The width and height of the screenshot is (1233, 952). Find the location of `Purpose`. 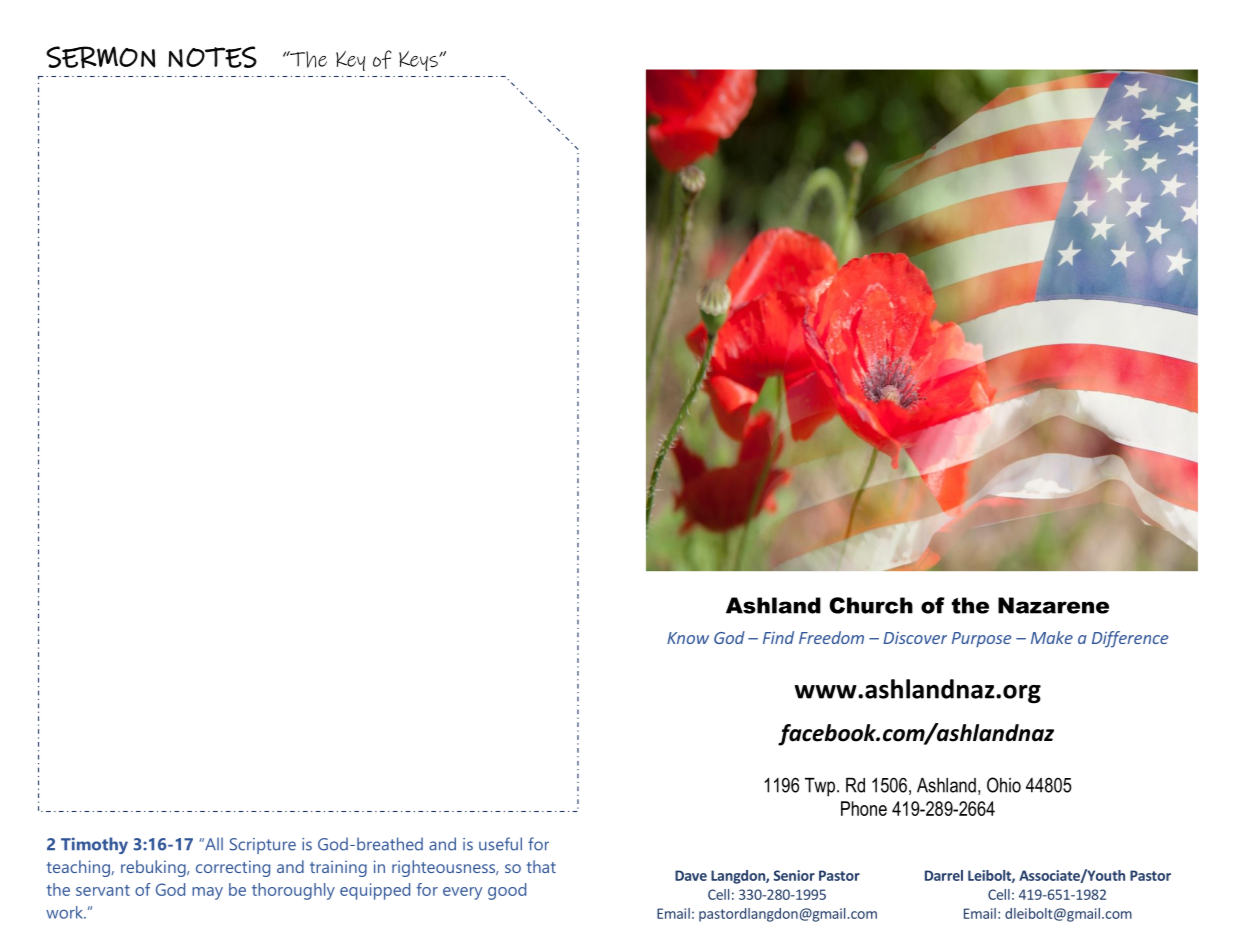

Purpose is located at coordinates (981, 640).
